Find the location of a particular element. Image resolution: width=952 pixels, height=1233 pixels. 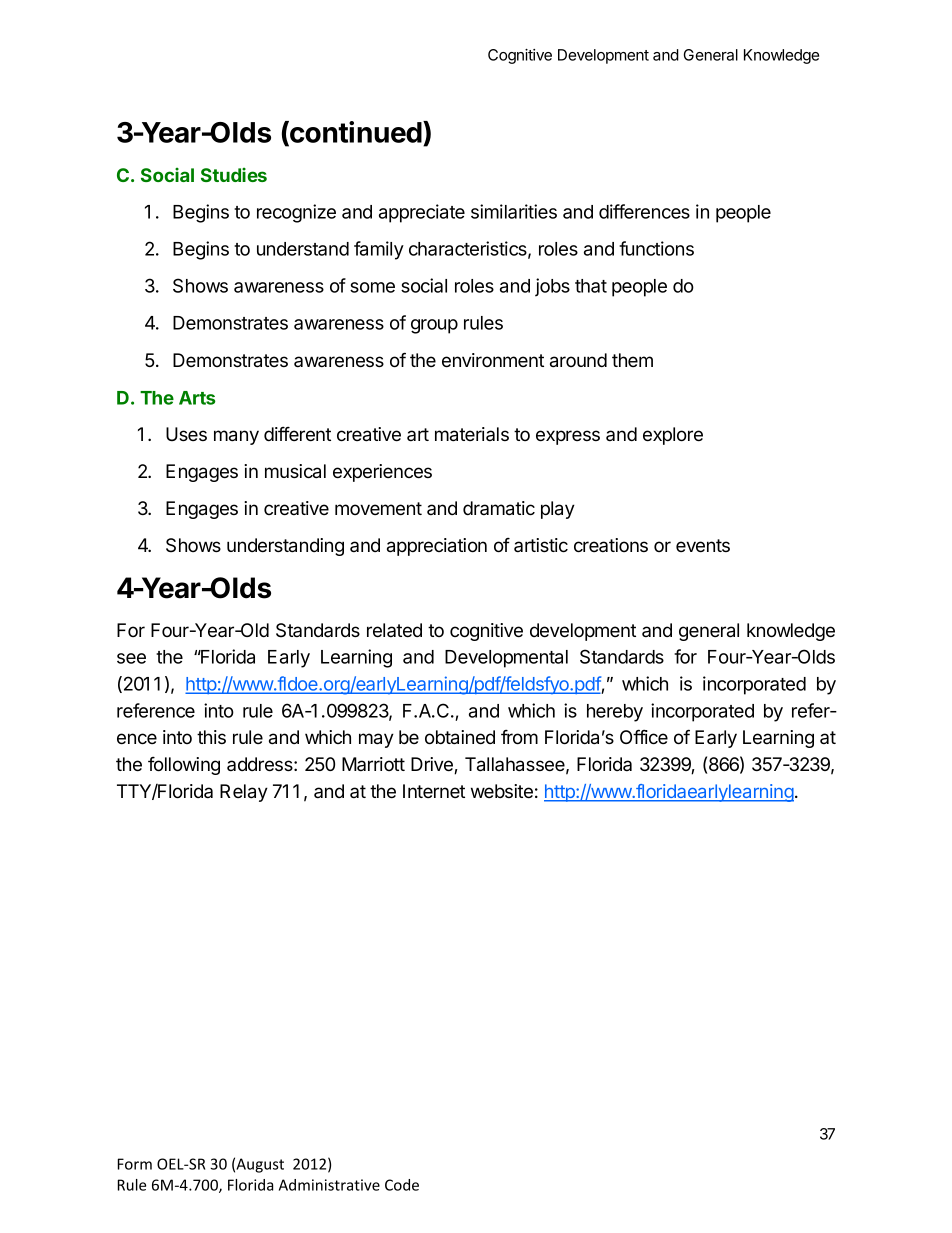

Form is located at coordinates (135, 1164).
